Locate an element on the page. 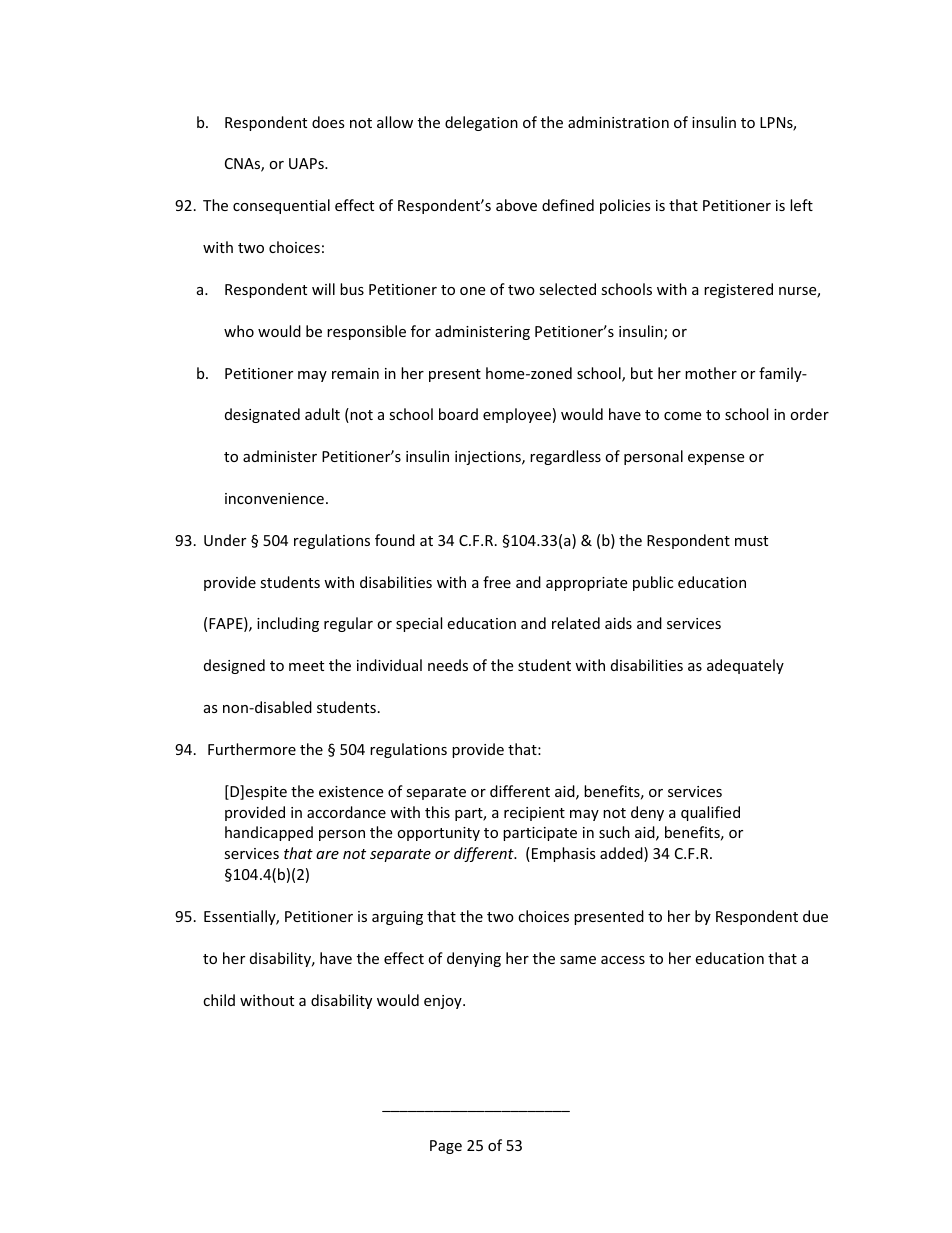 The width and height of the document is (952, 1233). left is located at coordinates (801, 205).
